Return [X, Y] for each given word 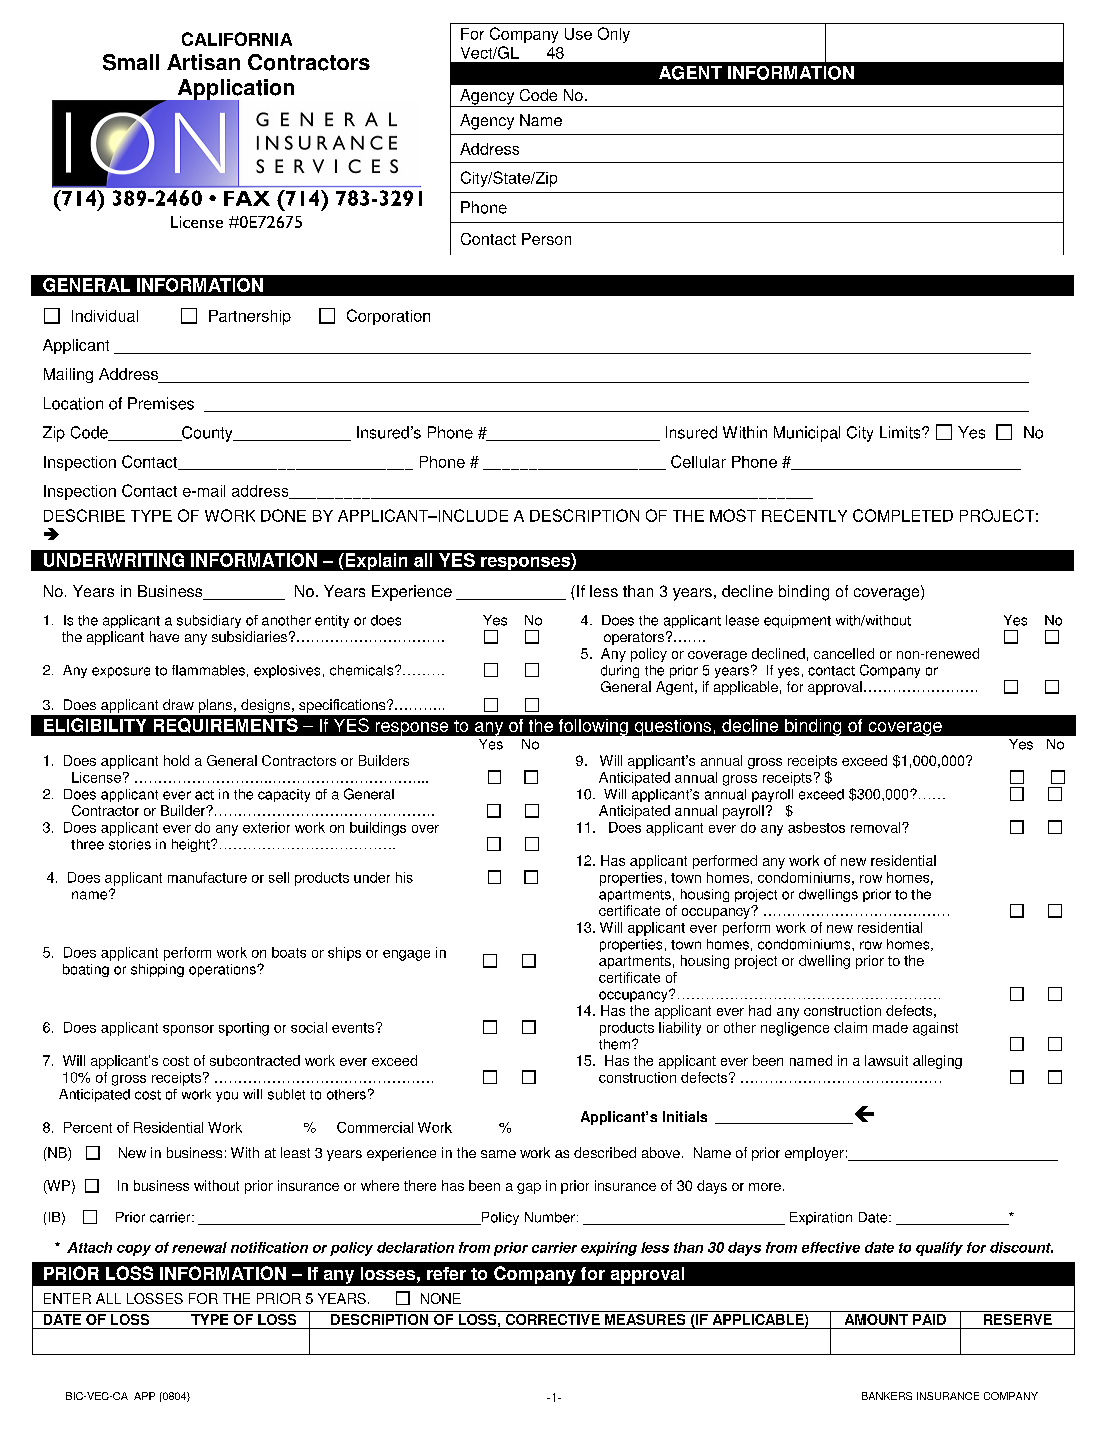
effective [831, 1247]
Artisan [203, 62]
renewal [199, 1247]
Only [614, 35]
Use [578, 34]
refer [446, 1273]
